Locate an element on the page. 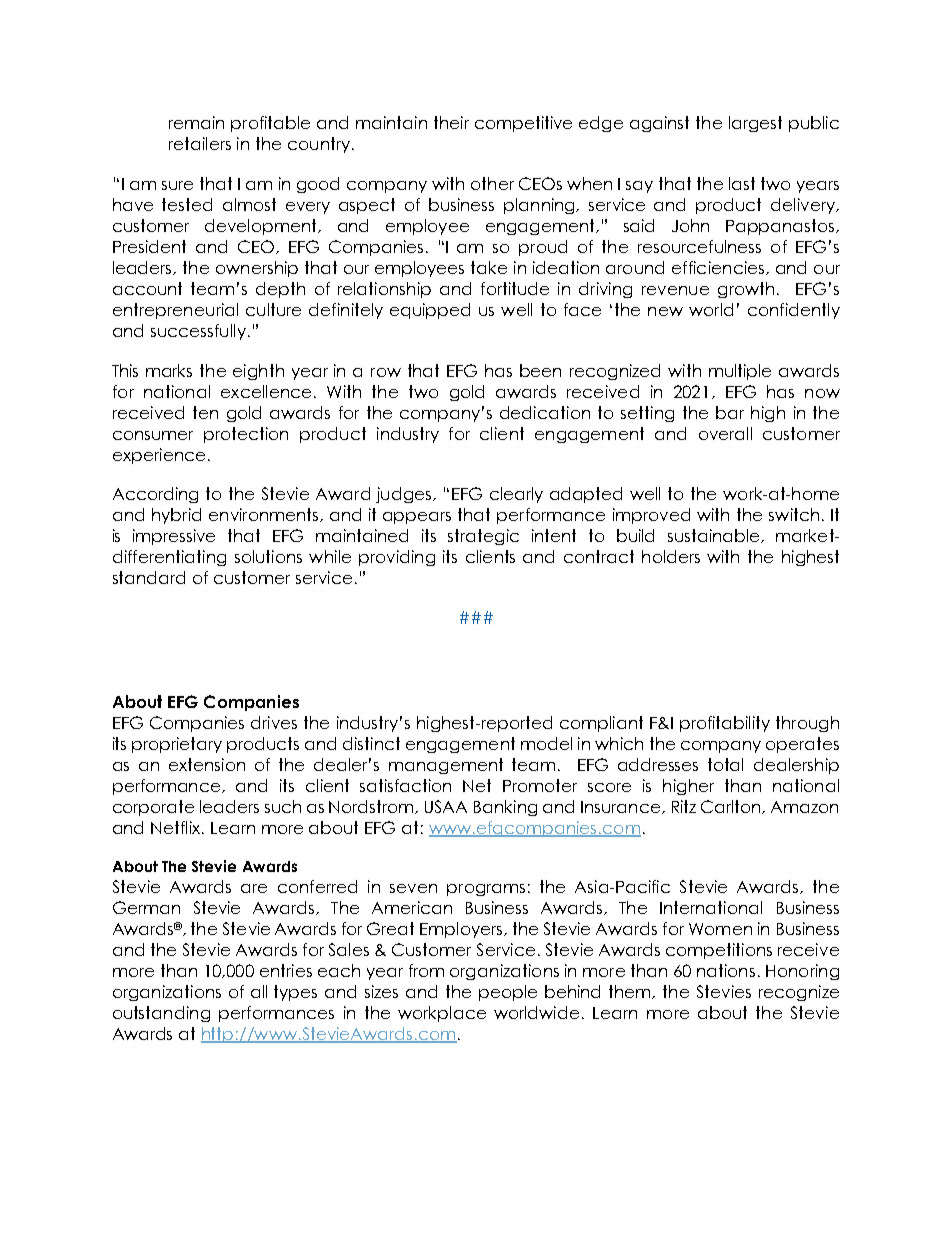 The image size is (952, 1233). retailers is located at coordinates (200, 143).
